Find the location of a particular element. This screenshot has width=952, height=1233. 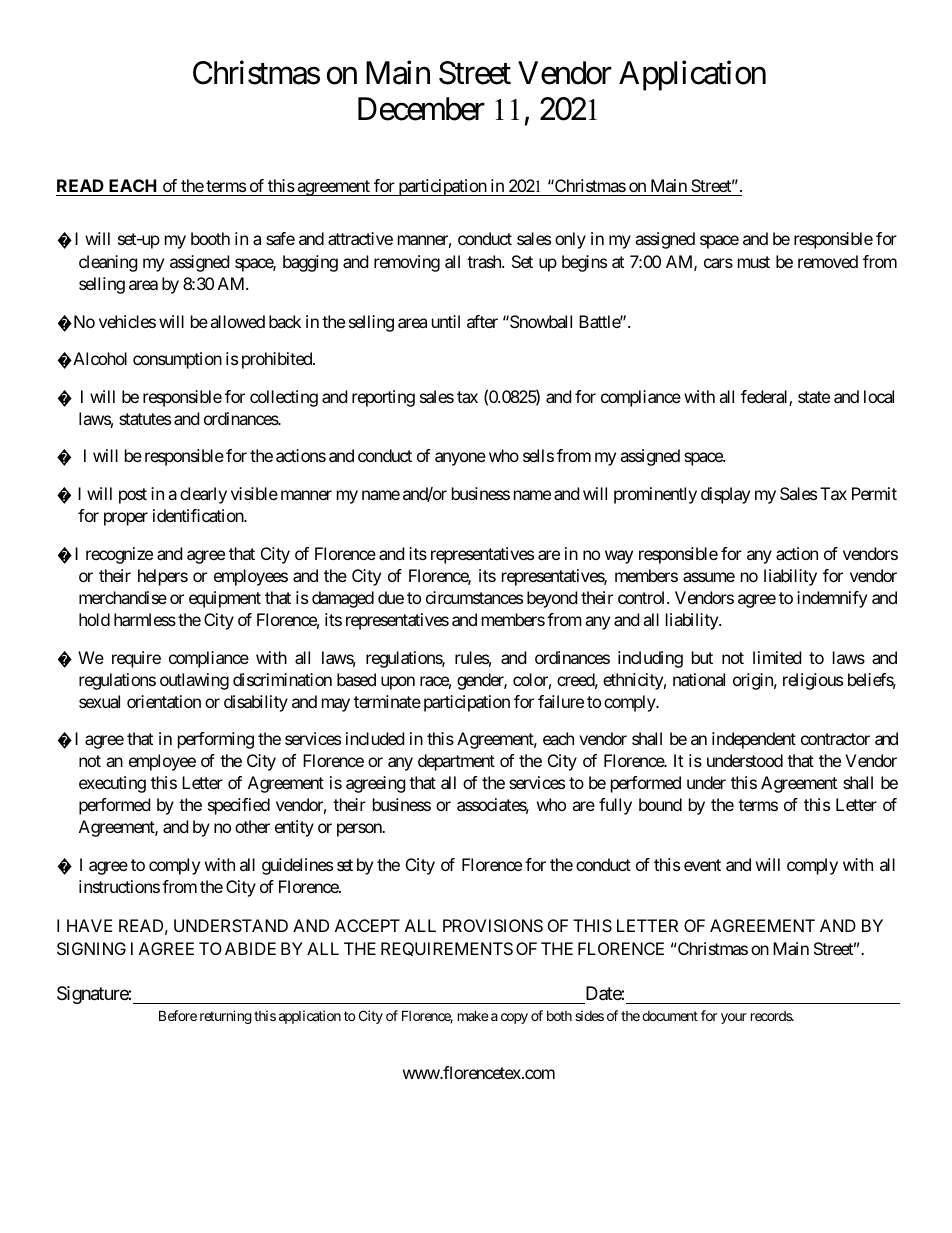

recognize is located at coordinates (119, 555).
